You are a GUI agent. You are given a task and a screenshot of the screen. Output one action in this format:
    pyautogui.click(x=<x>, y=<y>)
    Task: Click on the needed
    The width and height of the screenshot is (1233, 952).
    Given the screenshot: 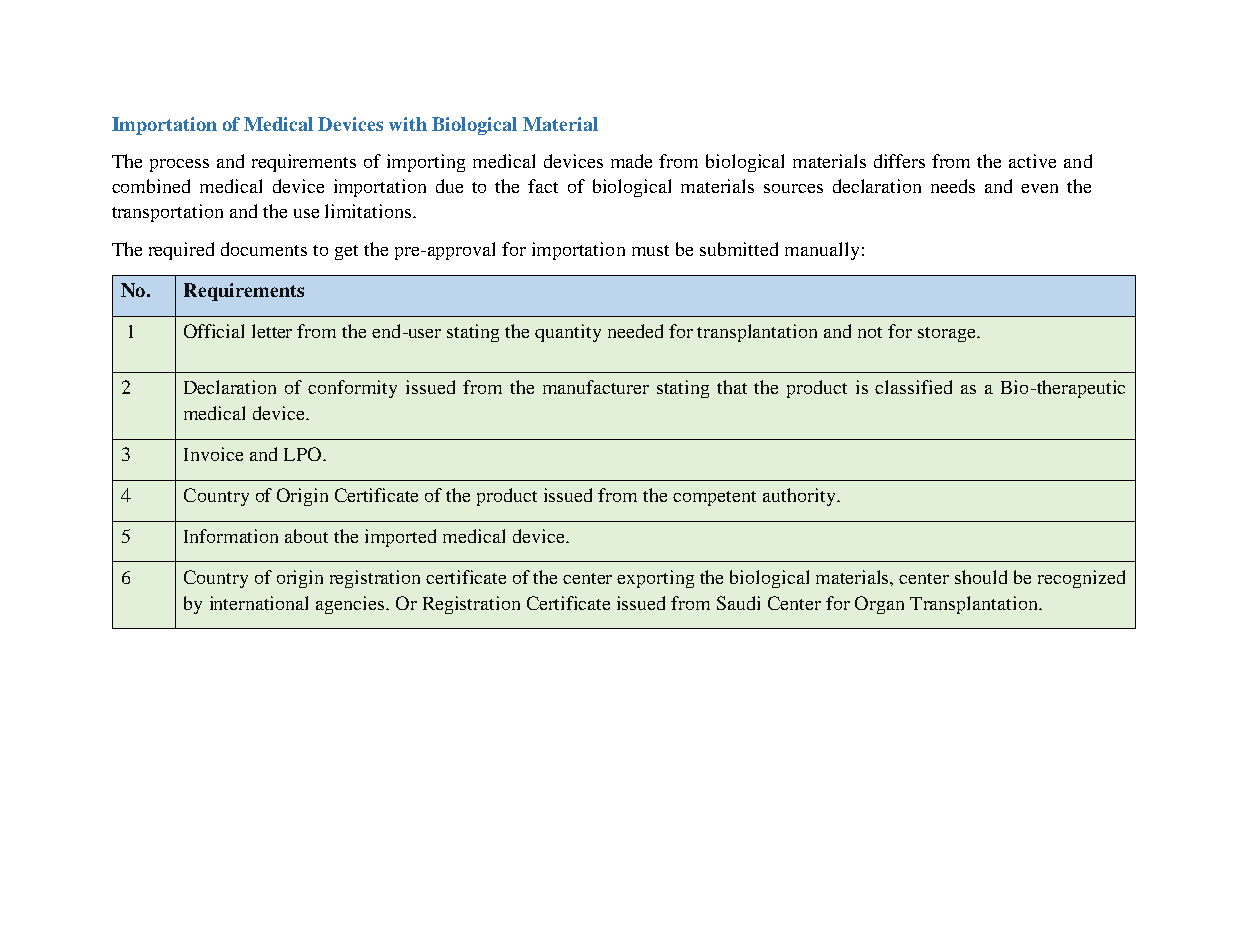 What is the action you would take?
    pyautogui.click(x=635, y=331)
